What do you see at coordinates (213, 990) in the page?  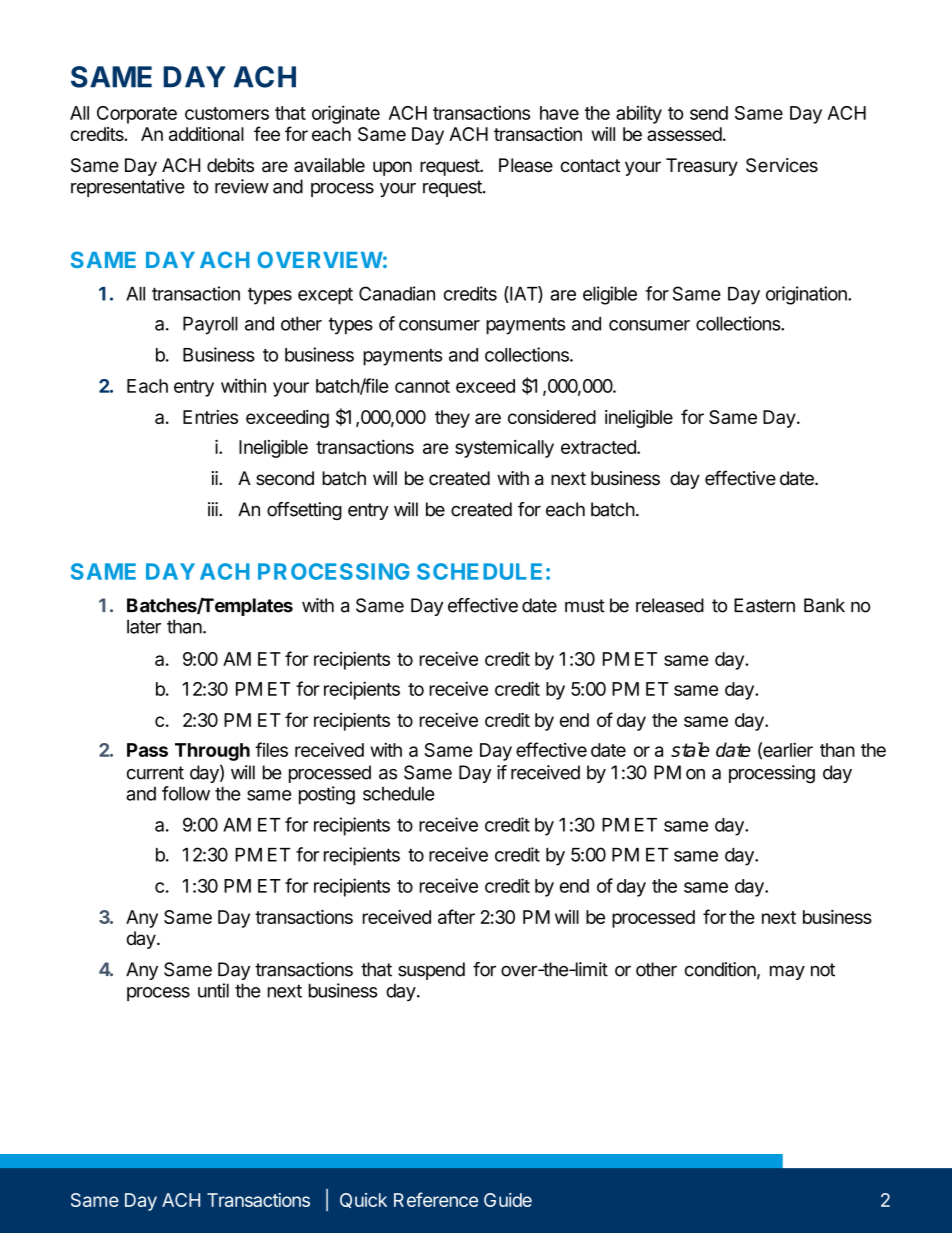 I see `until` at bounding box center [213, 990].
